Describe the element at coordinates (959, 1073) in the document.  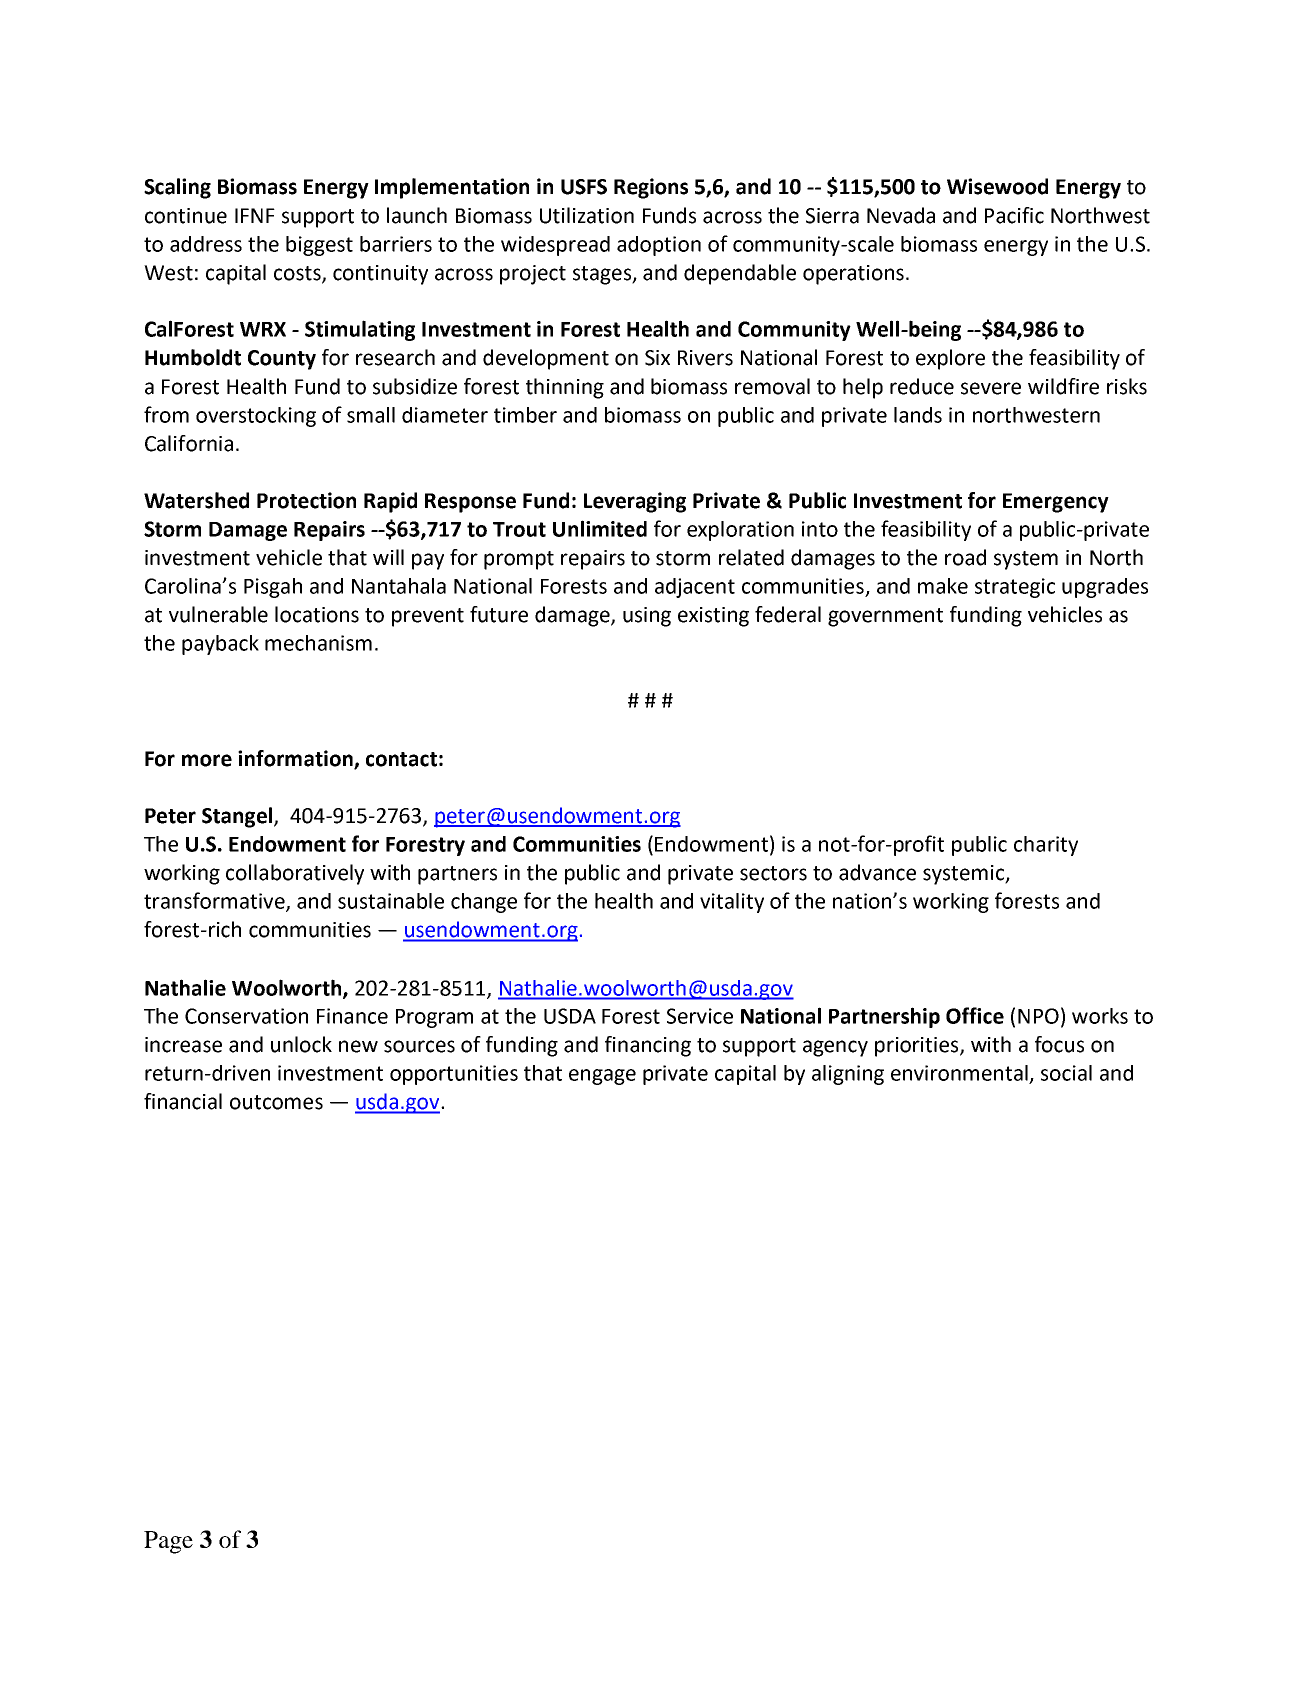
I see `environmental` at that location.
